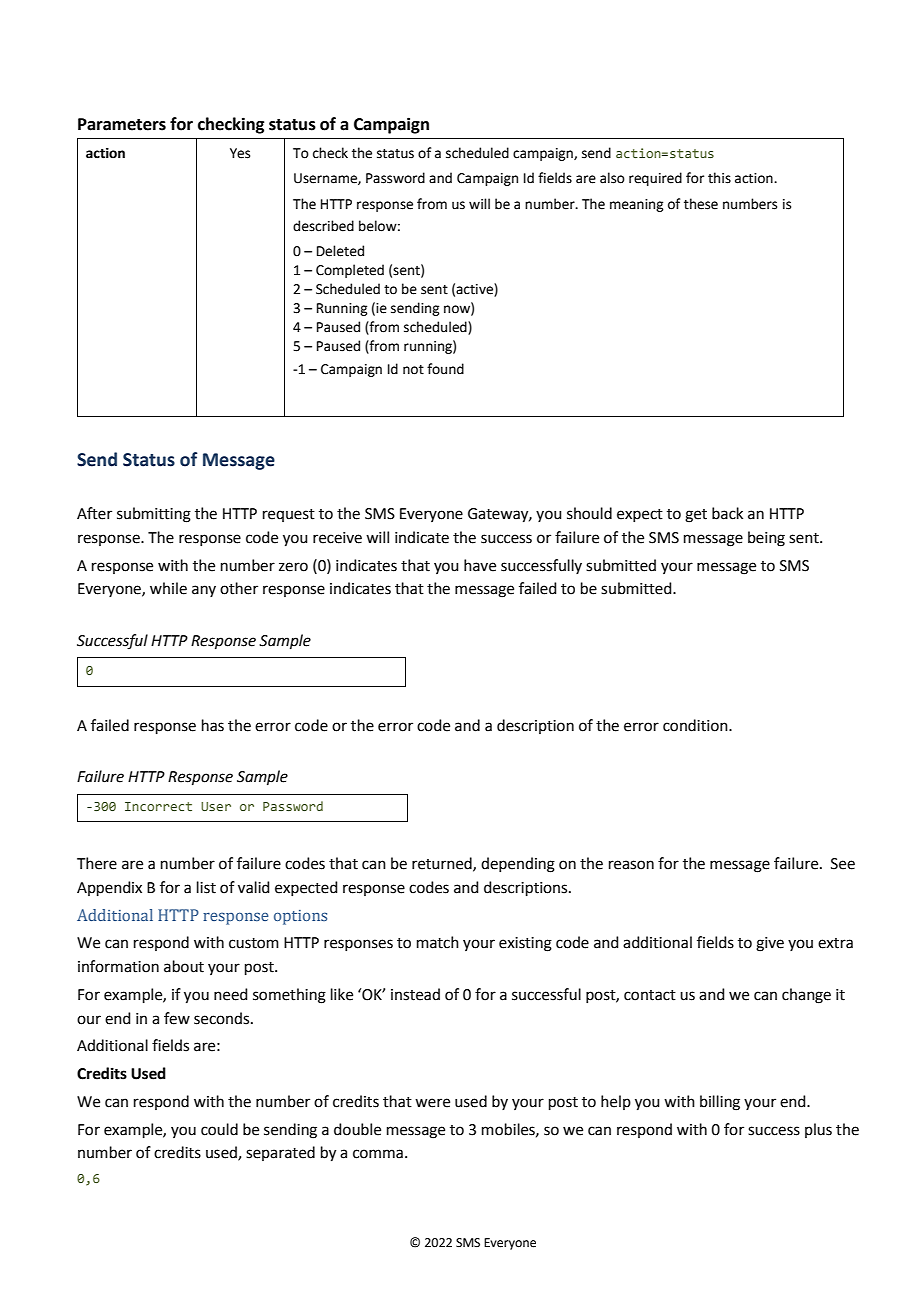 The height and width of the screenshot is (1308, 924). I want to click on also, so click(612, 178).
